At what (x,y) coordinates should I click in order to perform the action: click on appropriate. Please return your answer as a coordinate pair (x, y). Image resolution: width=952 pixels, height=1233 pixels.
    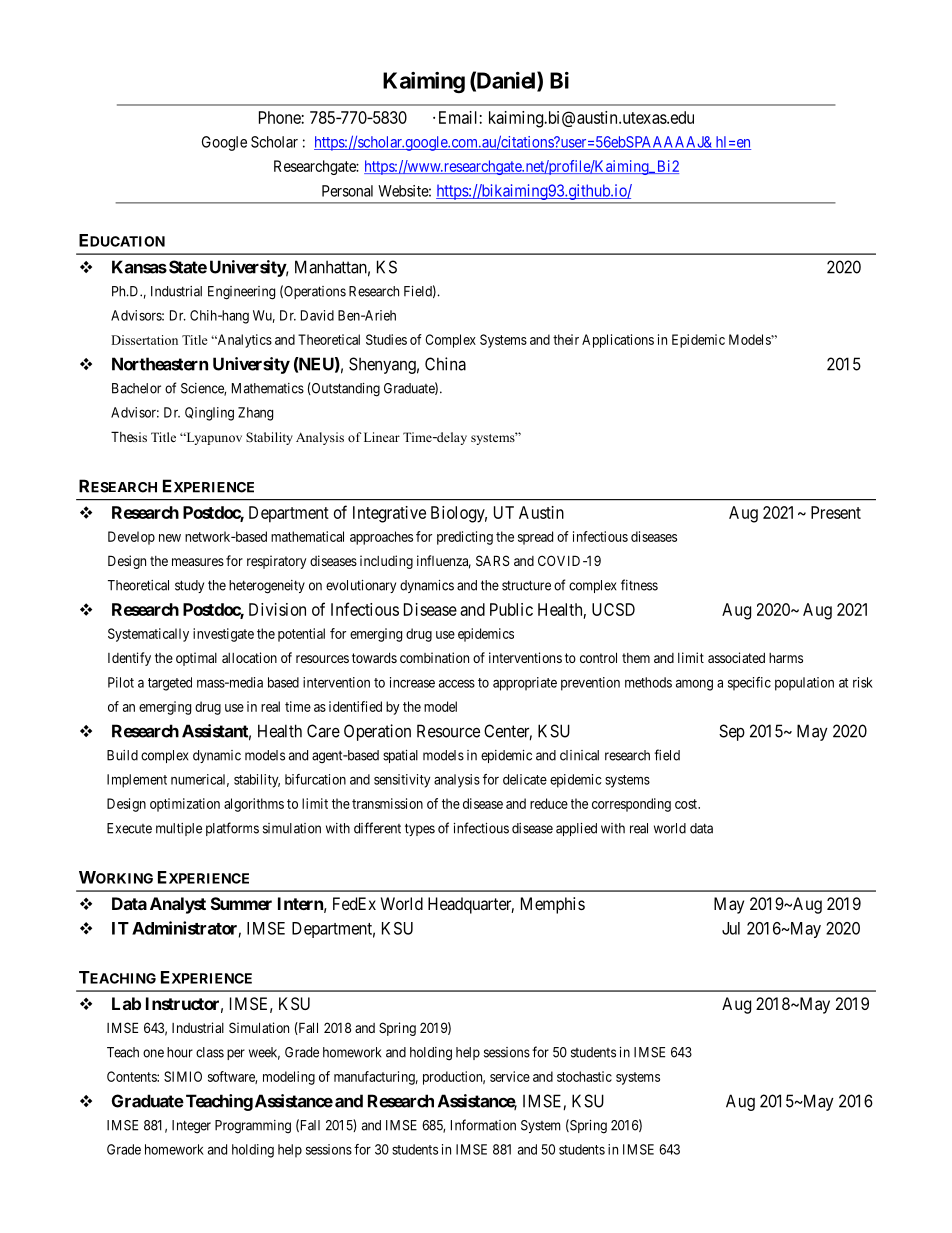
    Looking at the image, I should click on (525, 684).
